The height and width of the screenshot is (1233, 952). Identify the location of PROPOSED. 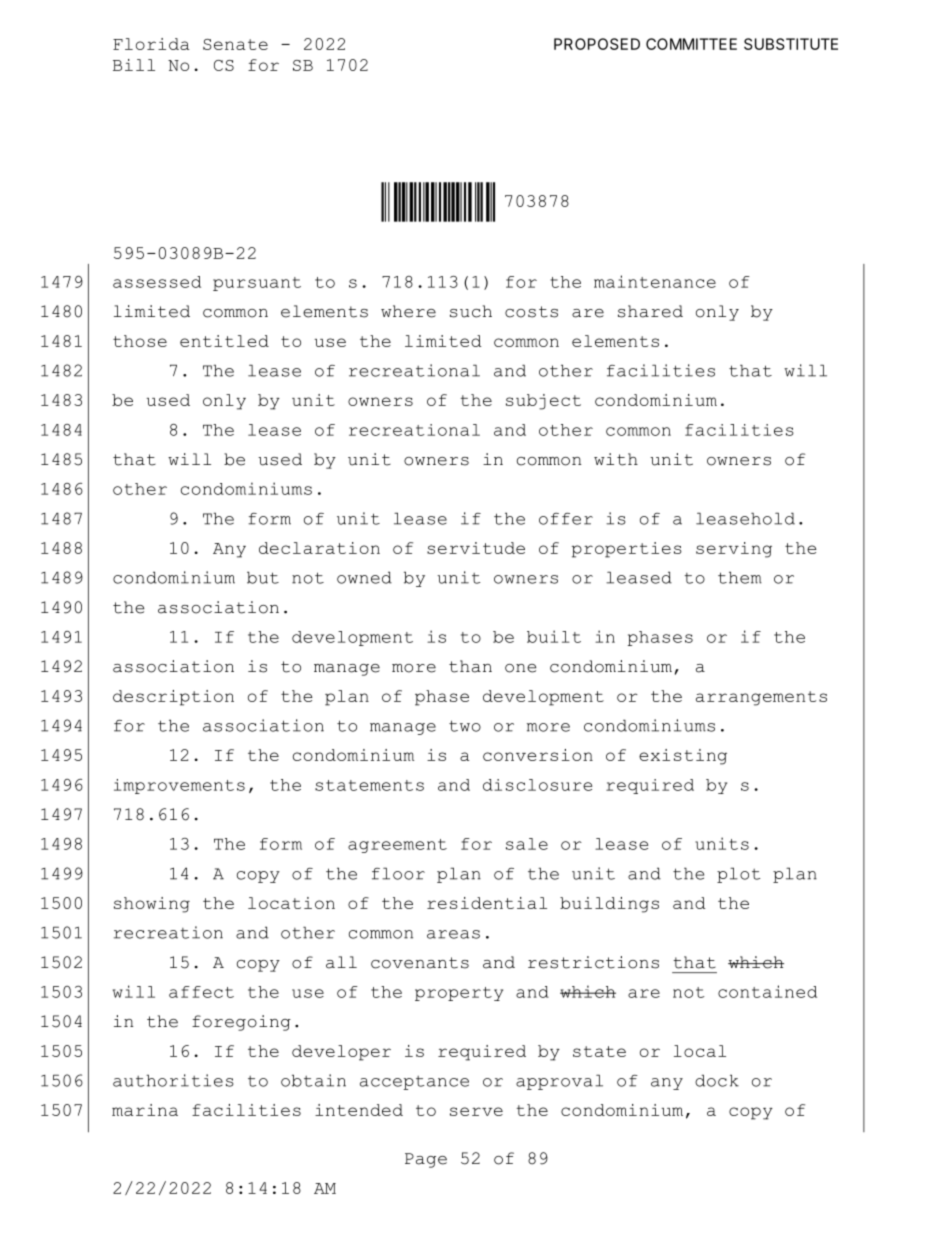
(597, 44).
